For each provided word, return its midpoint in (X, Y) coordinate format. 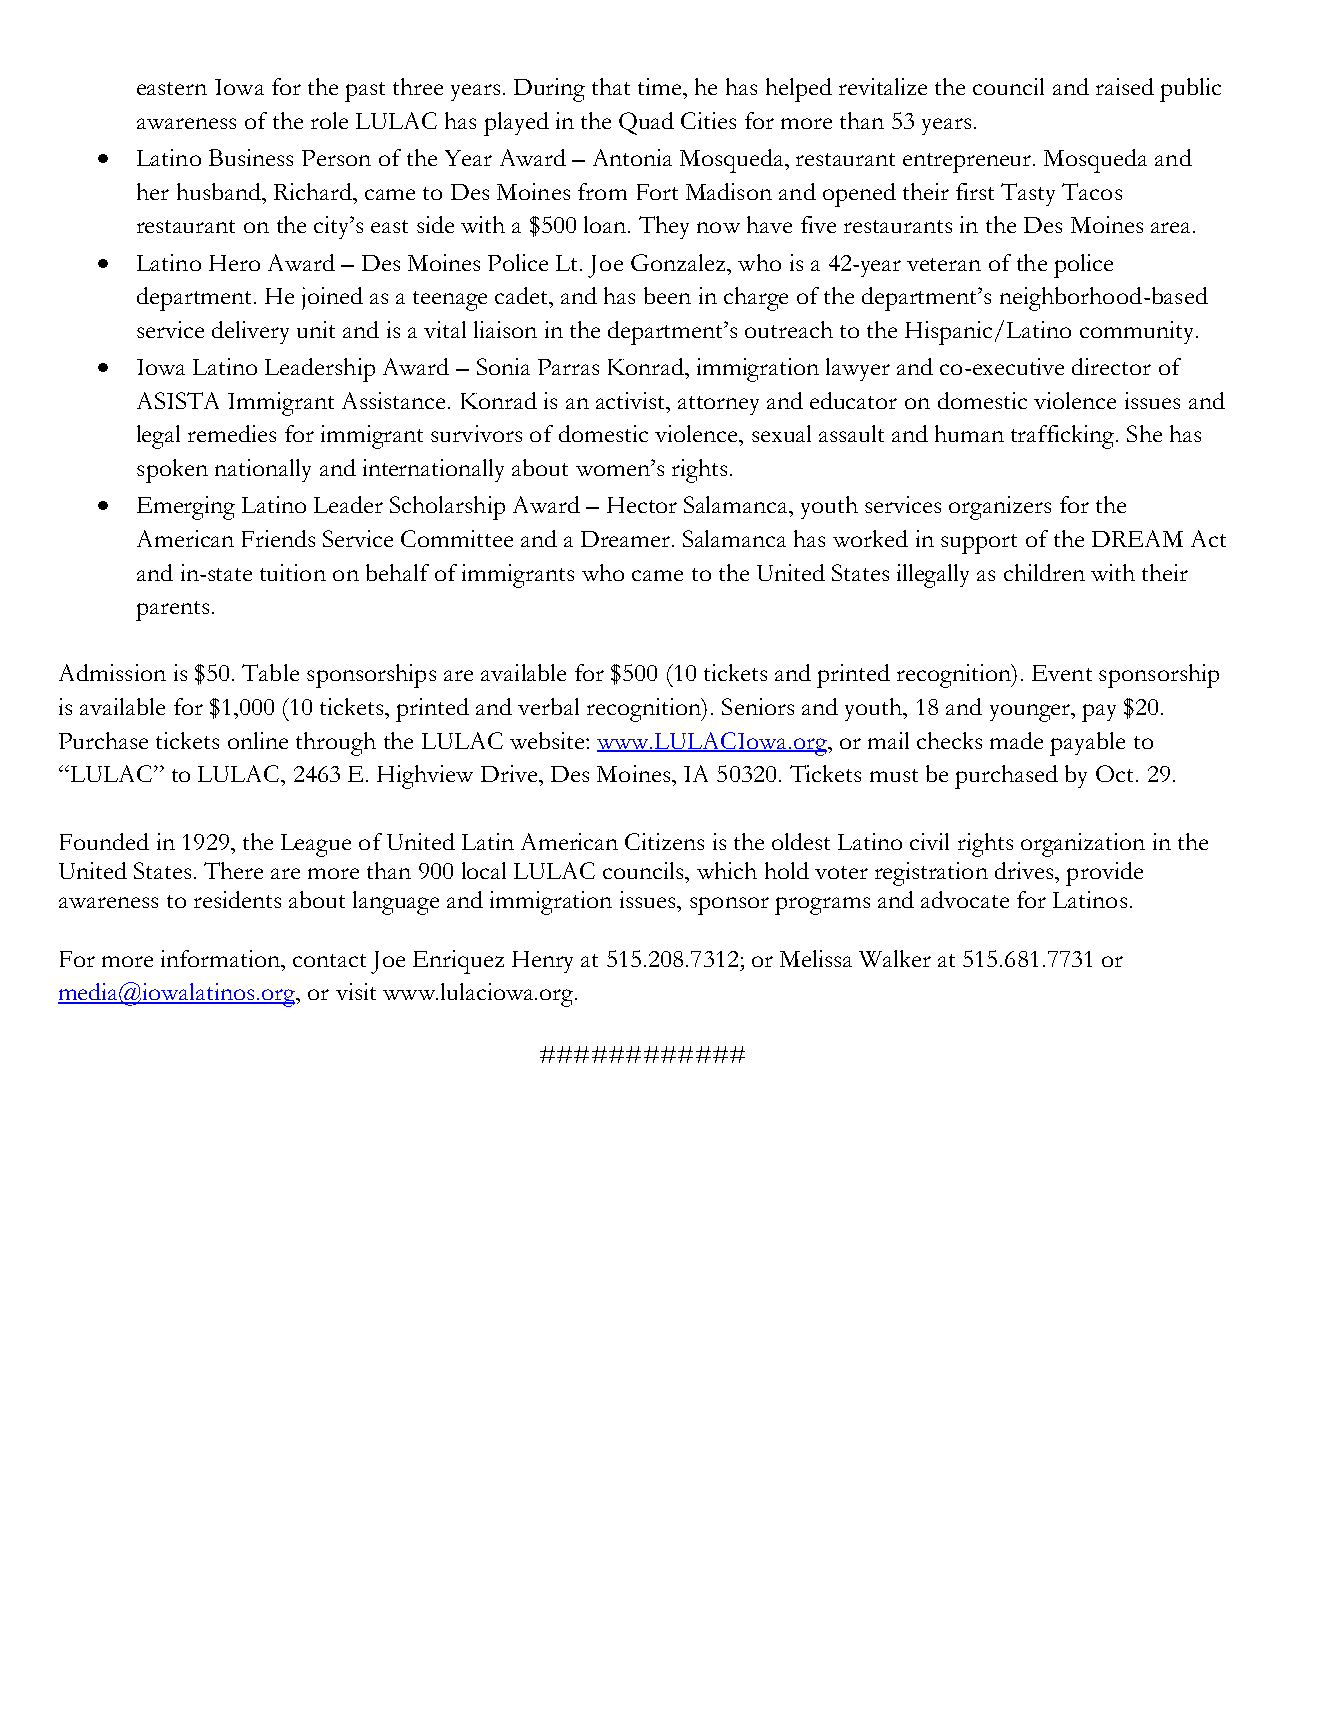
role (329, 120)
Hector (642, 505)
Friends (278, 538)
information (222, 958)
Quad (646, 123)
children (1044, 572)
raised (1125, 86)
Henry (542, 962)
